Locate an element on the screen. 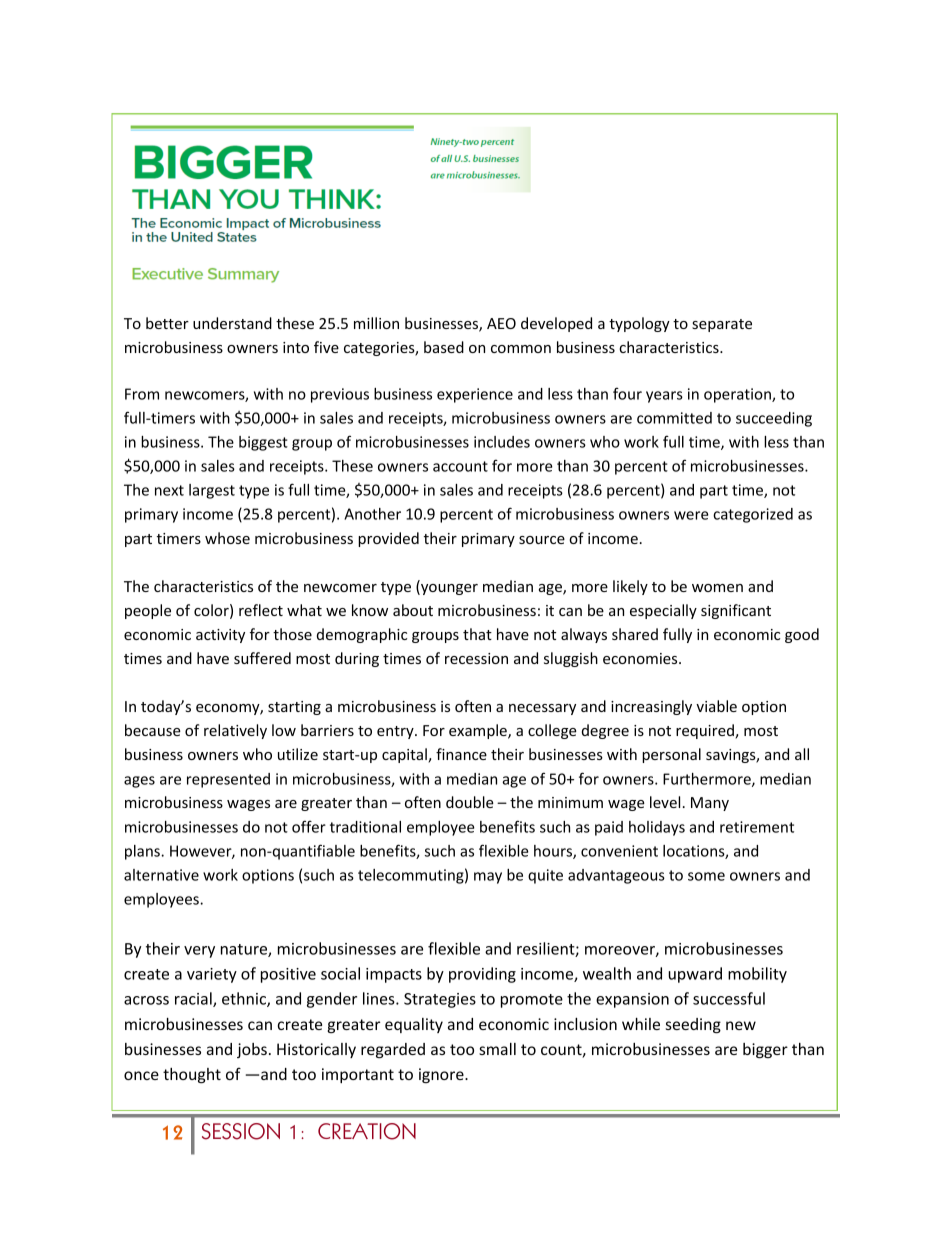  bigger is located at coordinates (765, 1051).
